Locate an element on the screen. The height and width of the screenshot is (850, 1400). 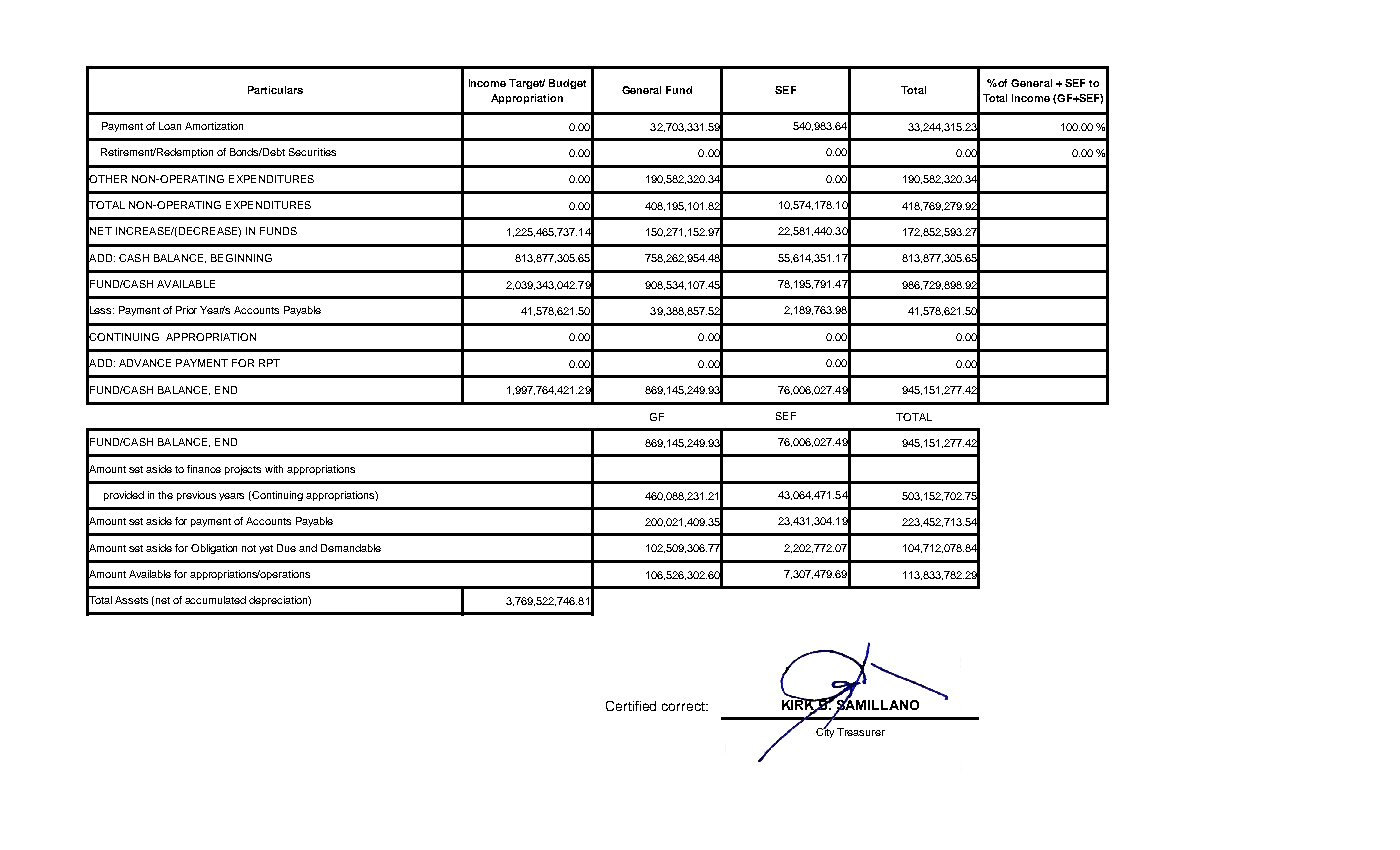
correct is located at coordinates (684, 706).
